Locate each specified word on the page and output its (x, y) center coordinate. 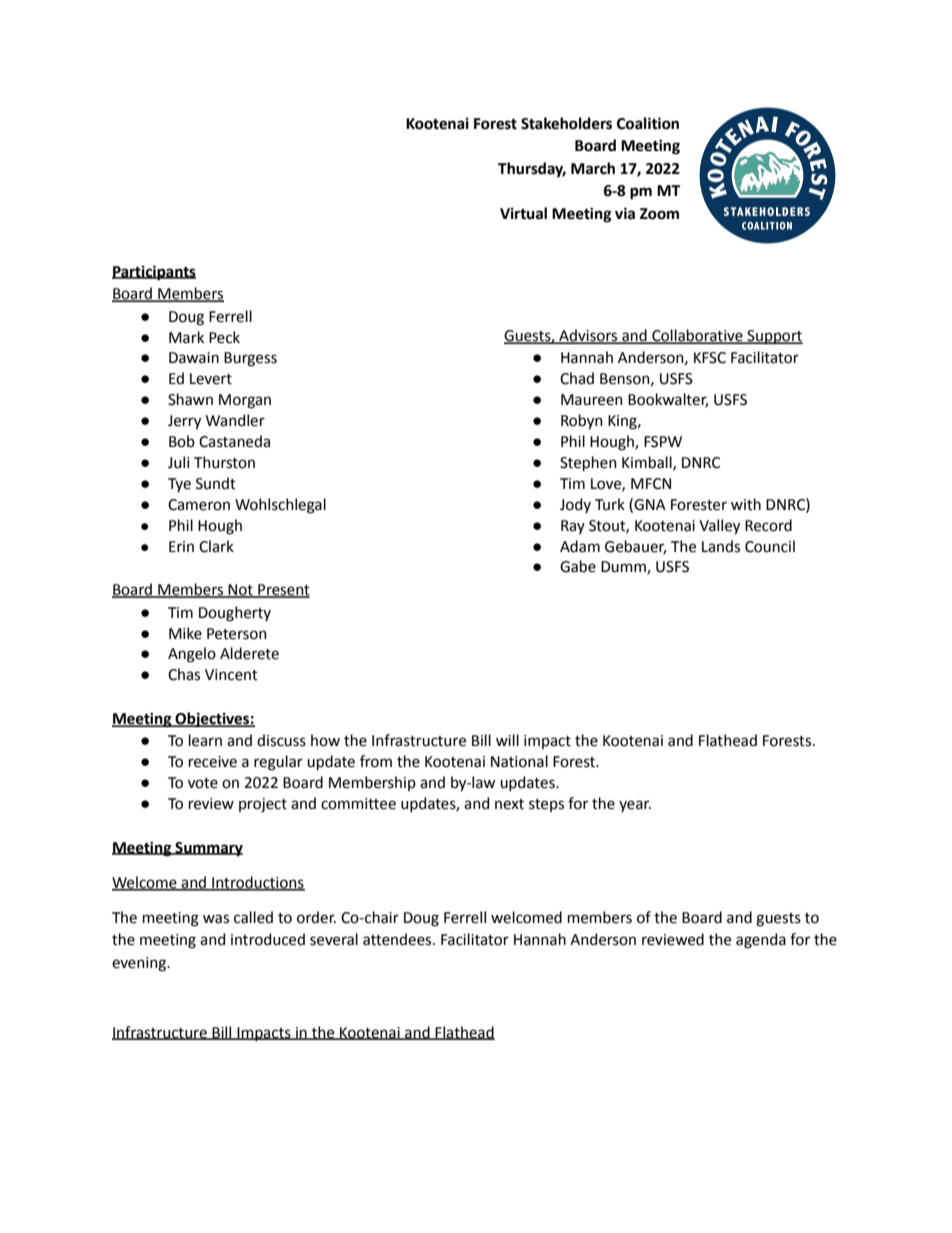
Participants (154, 273)
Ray (573, 527)
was (216, 919)
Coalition (648, 123)
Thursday (532, 170)
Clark (216, 546)
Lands (721, 546)
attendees (398, 939)
